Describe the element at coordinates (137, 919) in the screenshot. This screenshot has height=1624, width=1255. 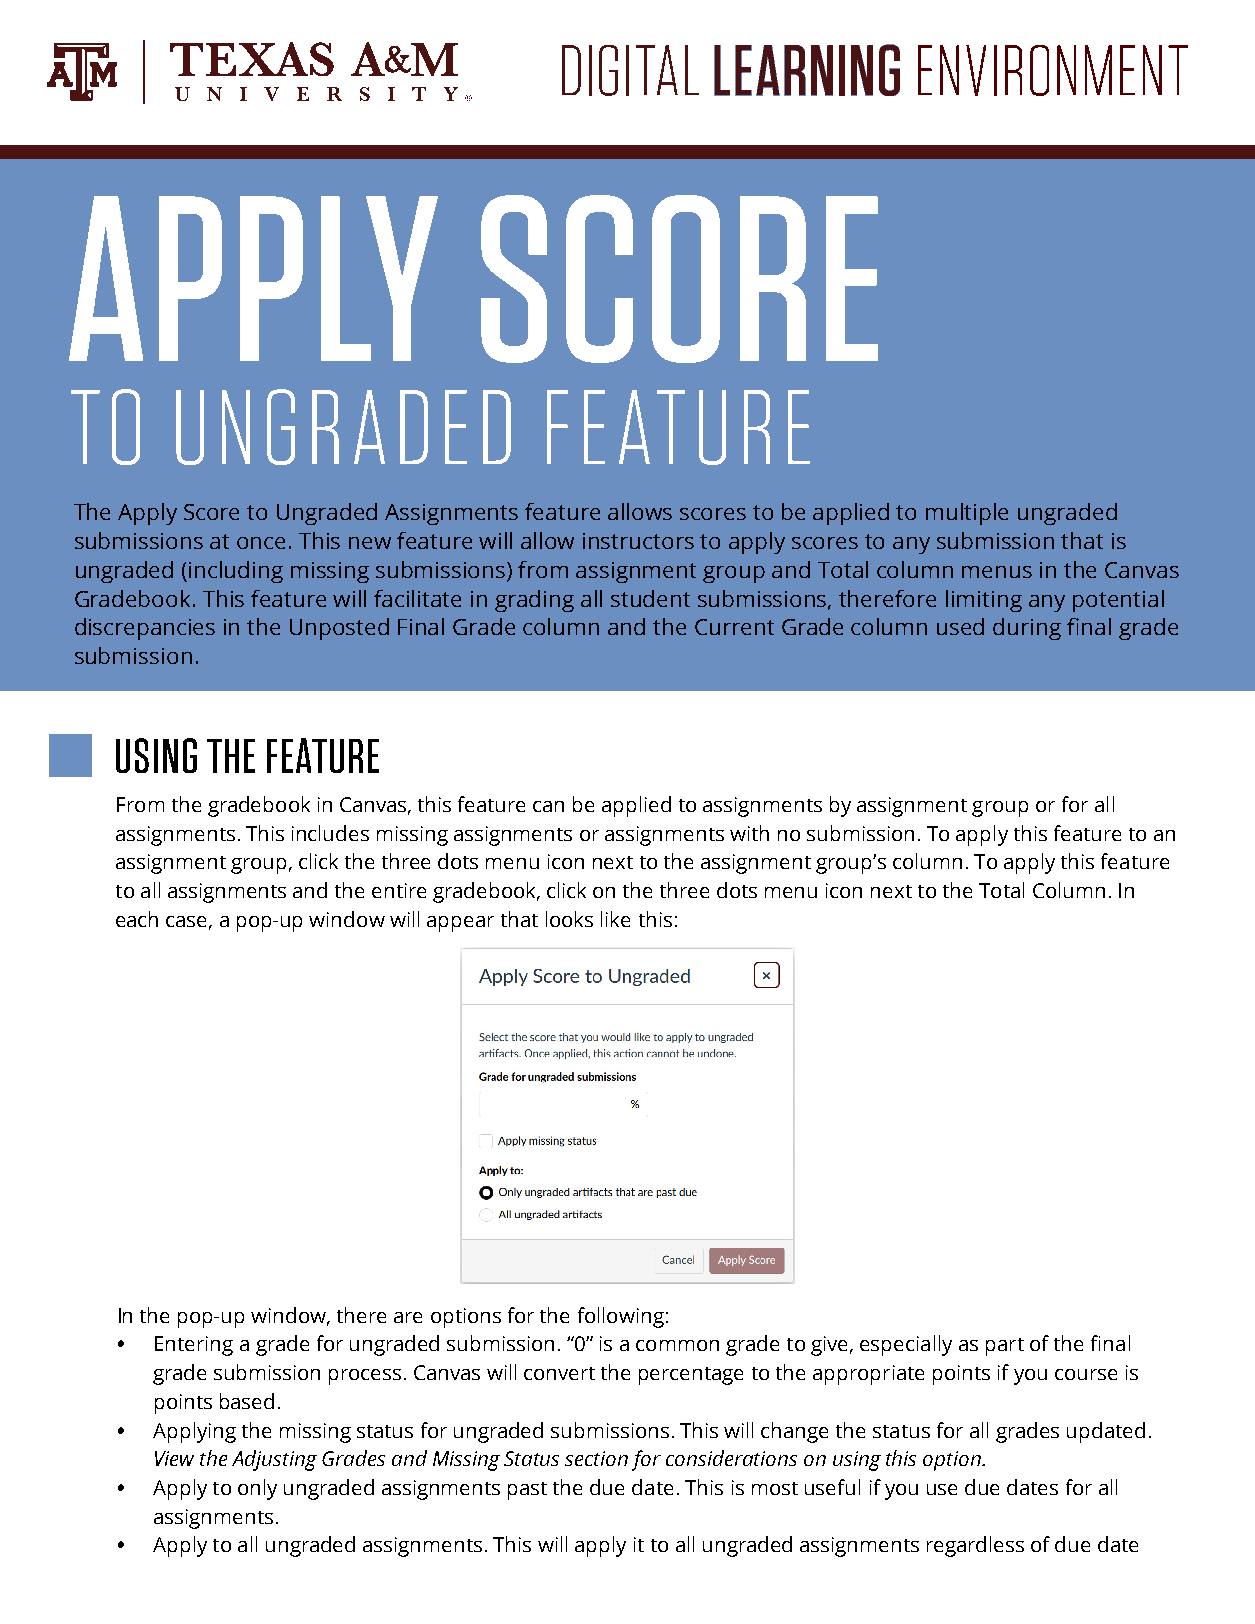
I see `each` at that location.
